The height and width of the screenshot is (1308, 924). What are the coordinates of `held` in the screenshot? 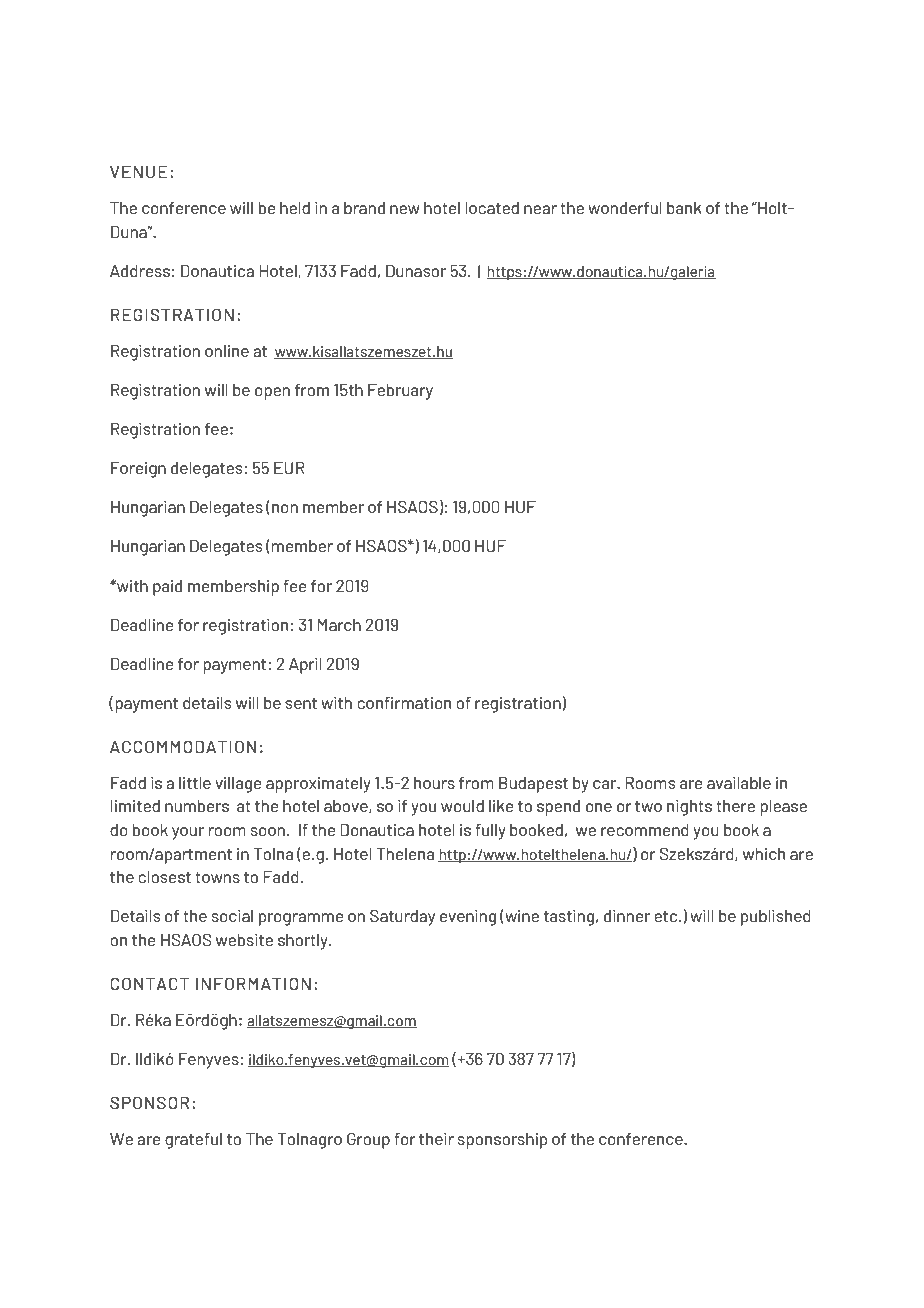 It's located at (295, 208).
